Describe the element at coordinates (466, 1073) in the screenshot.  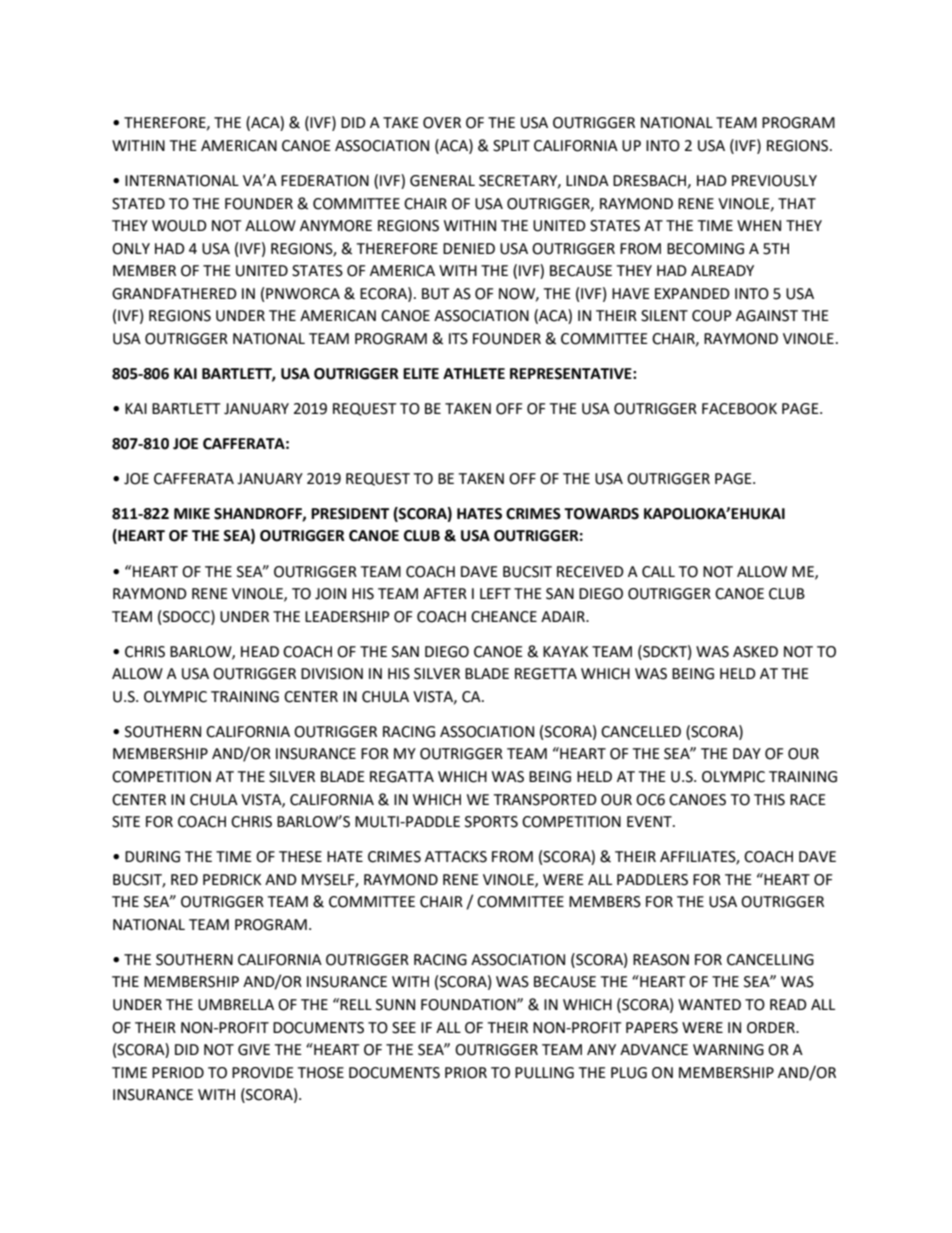
I see `PRIOR` at that location.
